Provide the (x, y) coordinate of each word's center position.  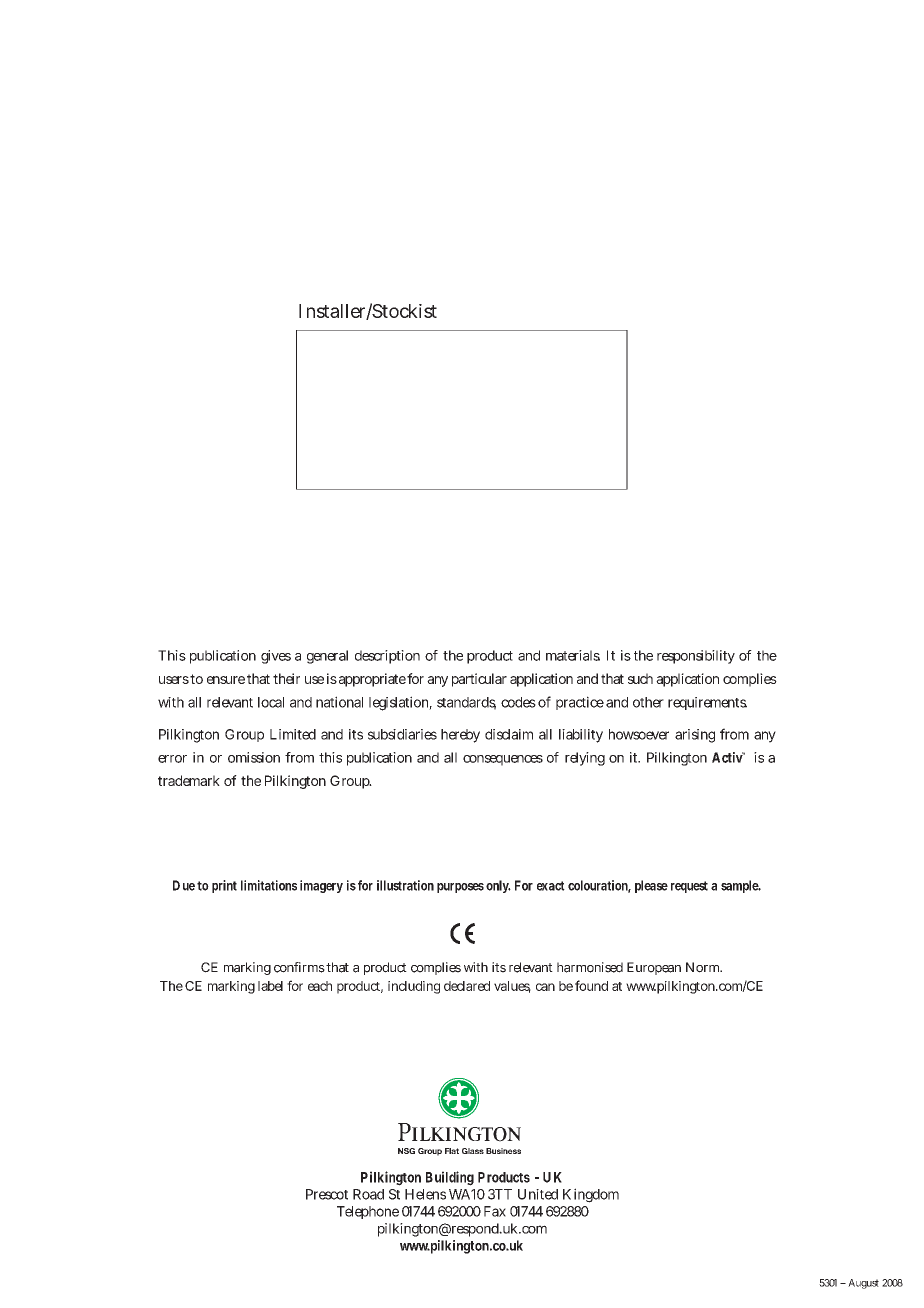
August (863, 1284)
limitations (269, 885)
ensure (226, 680)
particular (479, 680)
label (270, 986)
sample (741, 886)
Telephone (368, 1212)
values (512, 987)
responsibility (696, 657)
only (498, 886)
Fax (495, 1211)
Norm (704, 967)
